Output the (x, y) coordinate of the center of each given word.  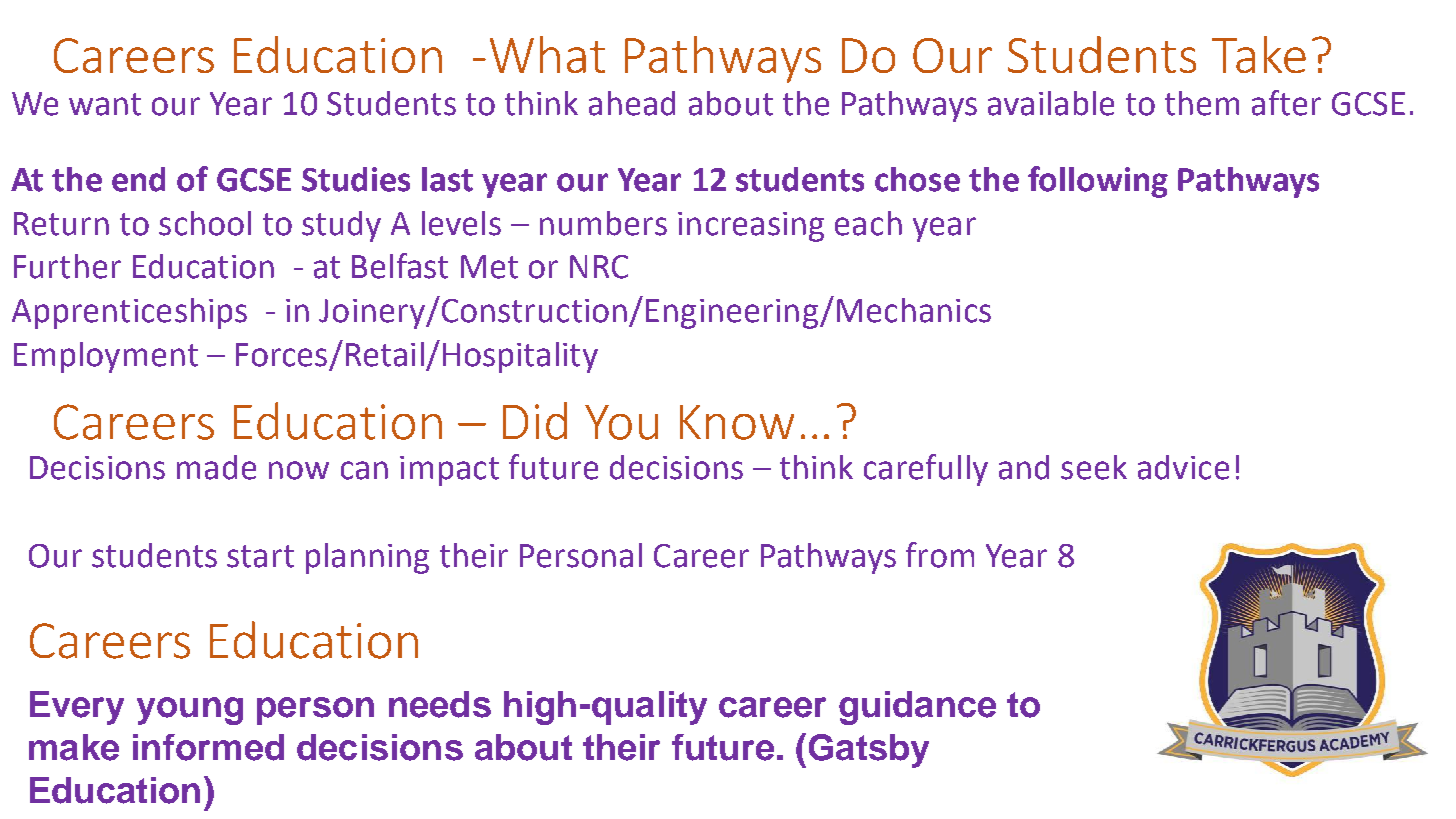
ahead (632, 103)
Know (737, 422)
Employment (106, 357)
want (105, 104)
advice (1183, 467)
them (1202, 103)
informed (208, 747)
